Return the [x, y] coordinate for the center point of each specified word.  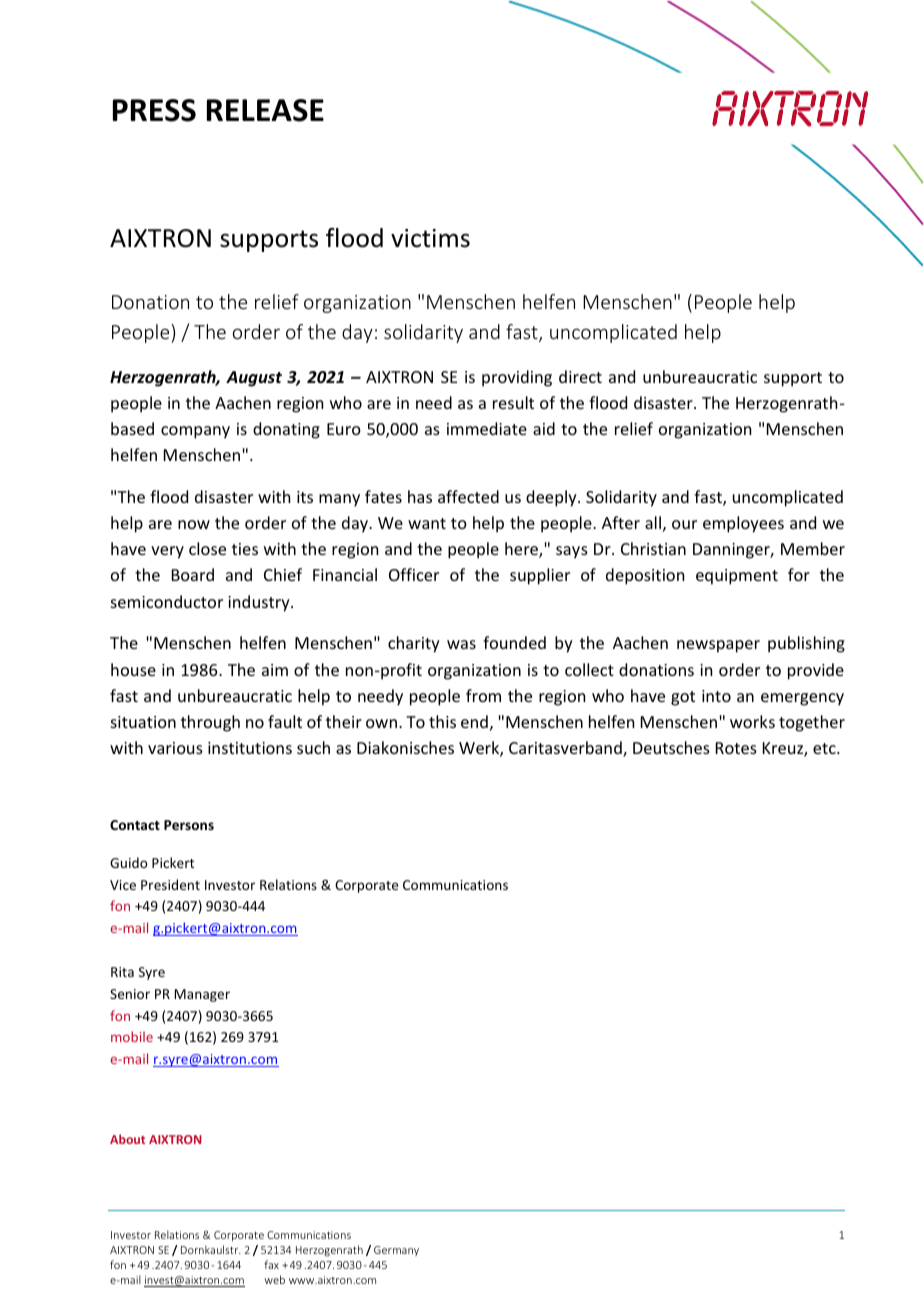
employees [743, 524]
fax [271, 1264]
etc [825, 748]
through [210, 723]
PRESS [154, 110]
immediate [487, 428]
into [716, 696]
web [274, 1279]
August [254, 379]
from [483, 695]
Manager [202, 995]
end [474, 721]
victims [430, 238]
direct [580, 376]
